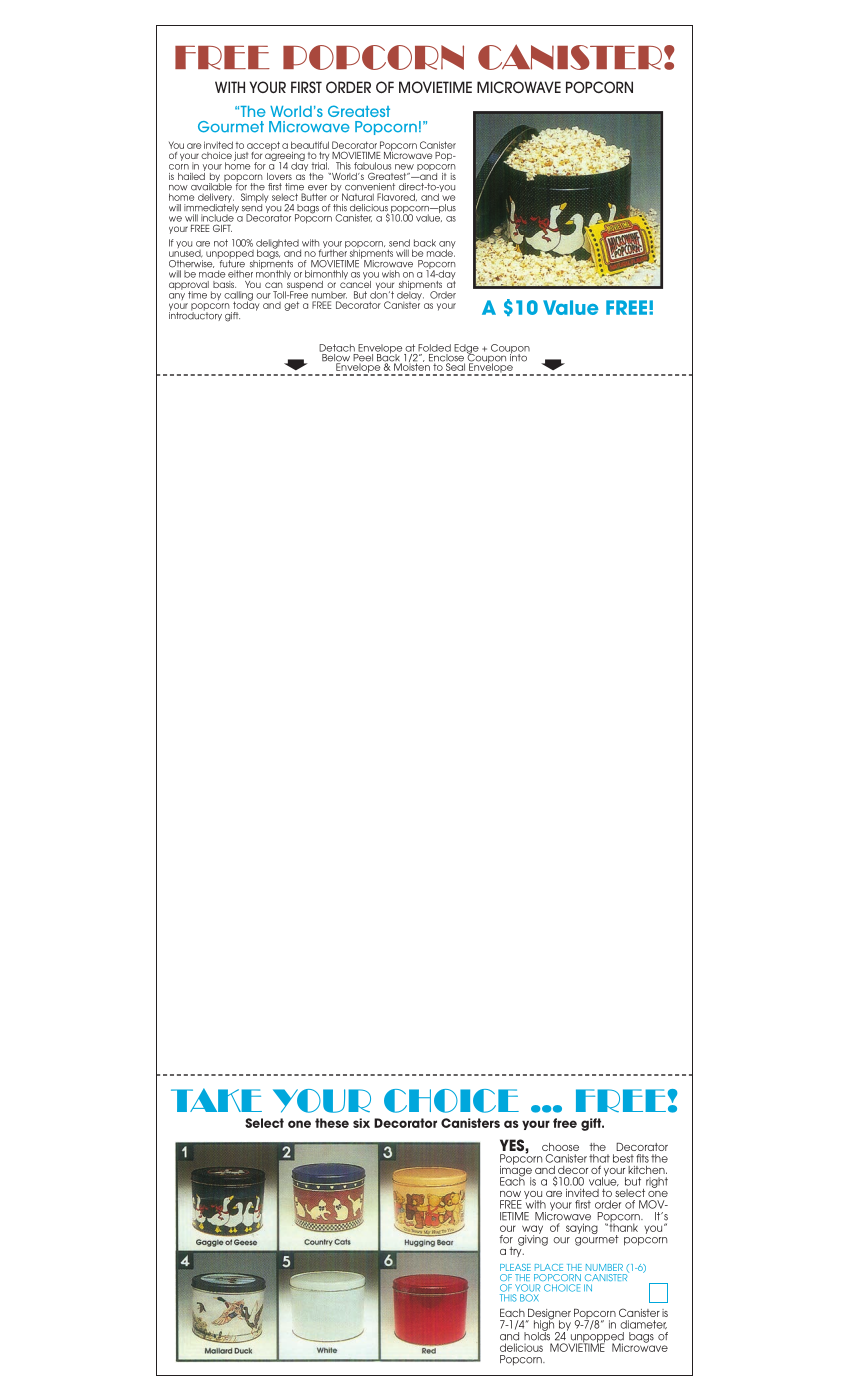 The width and height of the screenshot is (849, 1400). What do you see at coordinates (332, 1123) in the screenshot?
I see `these` at bounding box center [332, 1123].
